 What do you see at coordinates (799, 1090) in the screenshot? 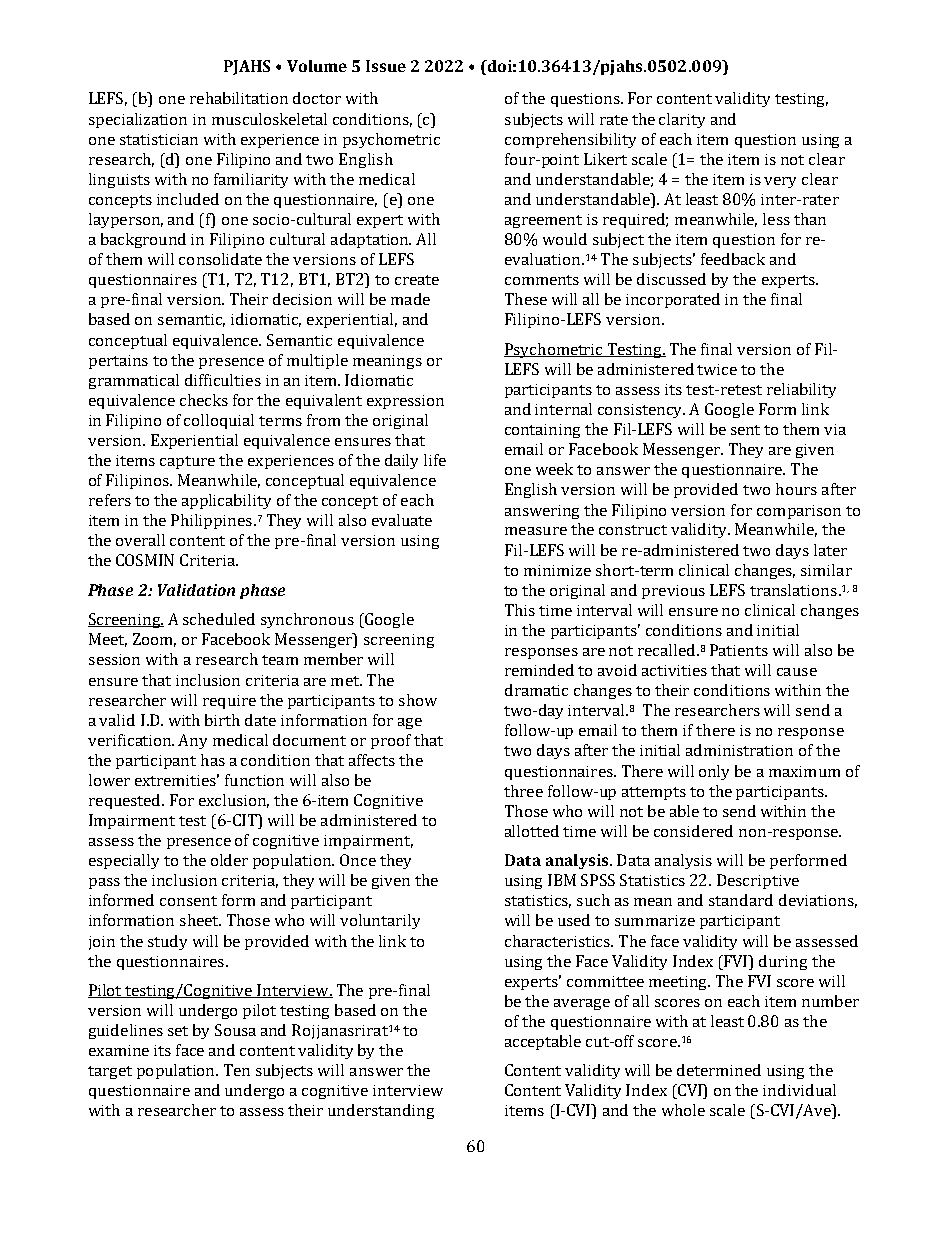
I see `individual` at bounding box center [799, 1090].
